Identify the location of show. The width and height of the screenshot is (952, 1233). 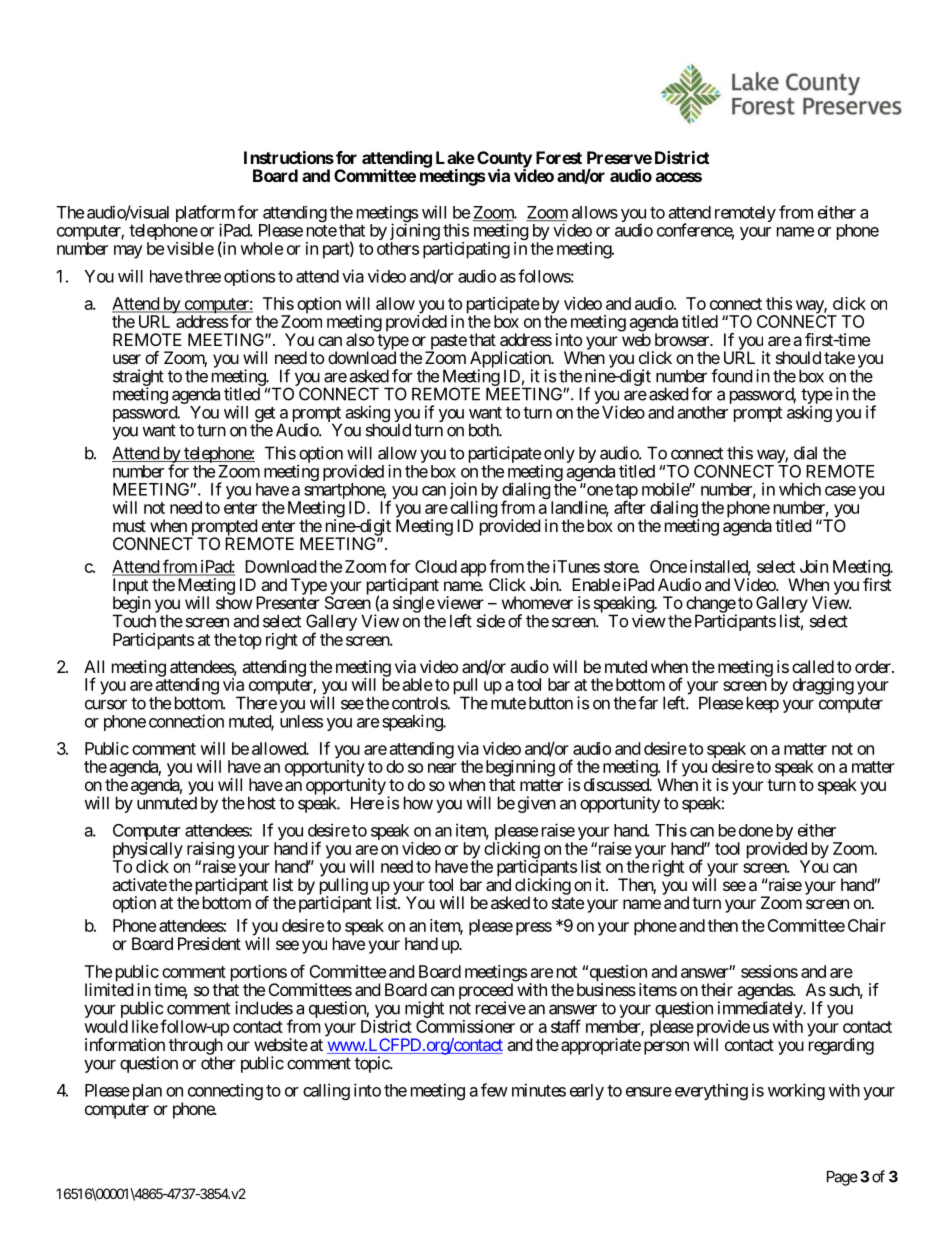
(234, 602).
